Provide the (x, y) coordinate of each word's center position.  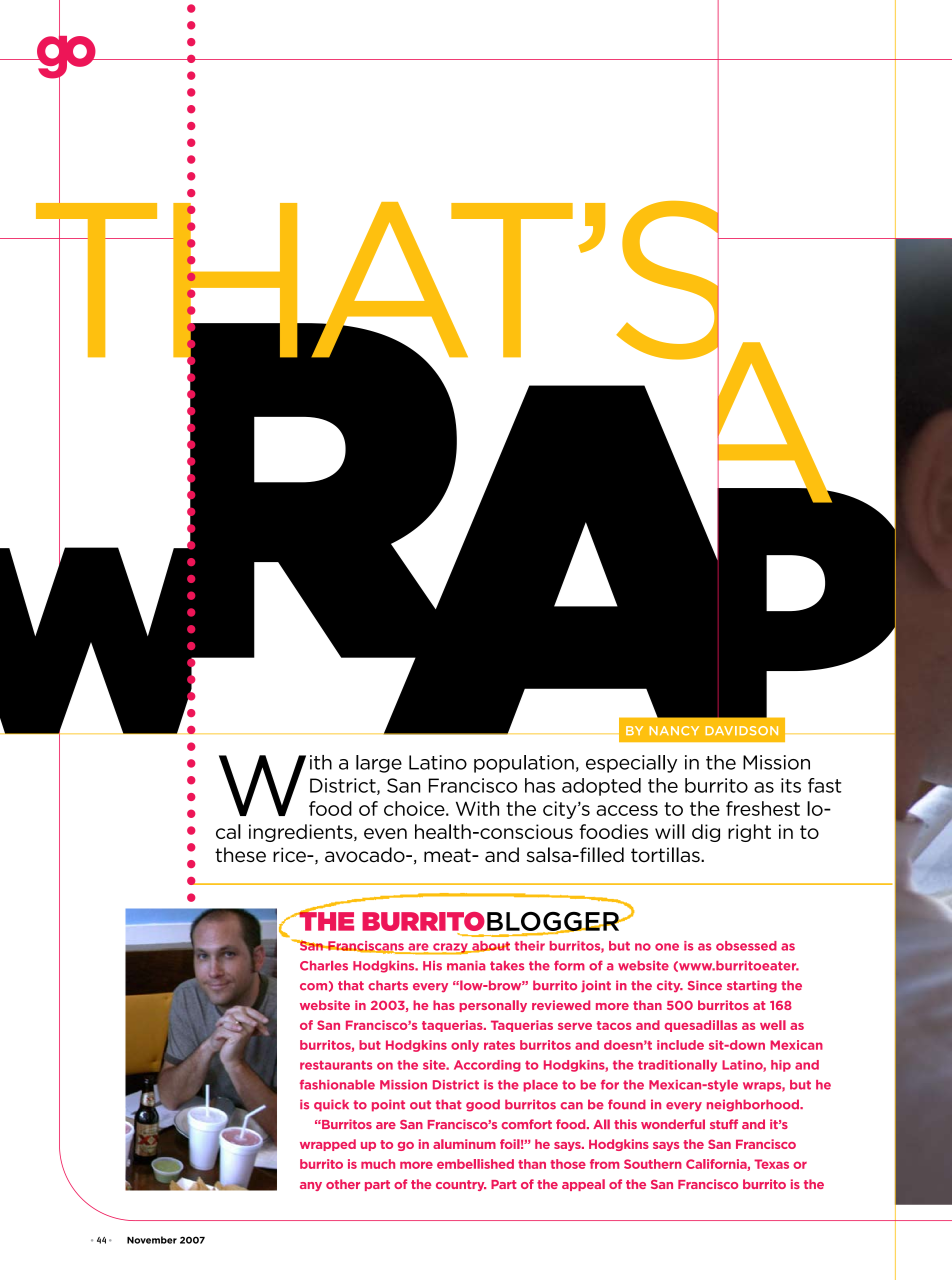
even (385, 833)
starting (752, 986)
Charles (324, 966)
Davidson (741, 731)
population (524, 764)
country (461, 1185)
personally (493, 1006)
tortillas (666, 855)
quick (331, 1105)
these (240, 855)
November (152, 1240)
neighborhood (754, 1105)
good (483, 1105)
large (379, 764)
